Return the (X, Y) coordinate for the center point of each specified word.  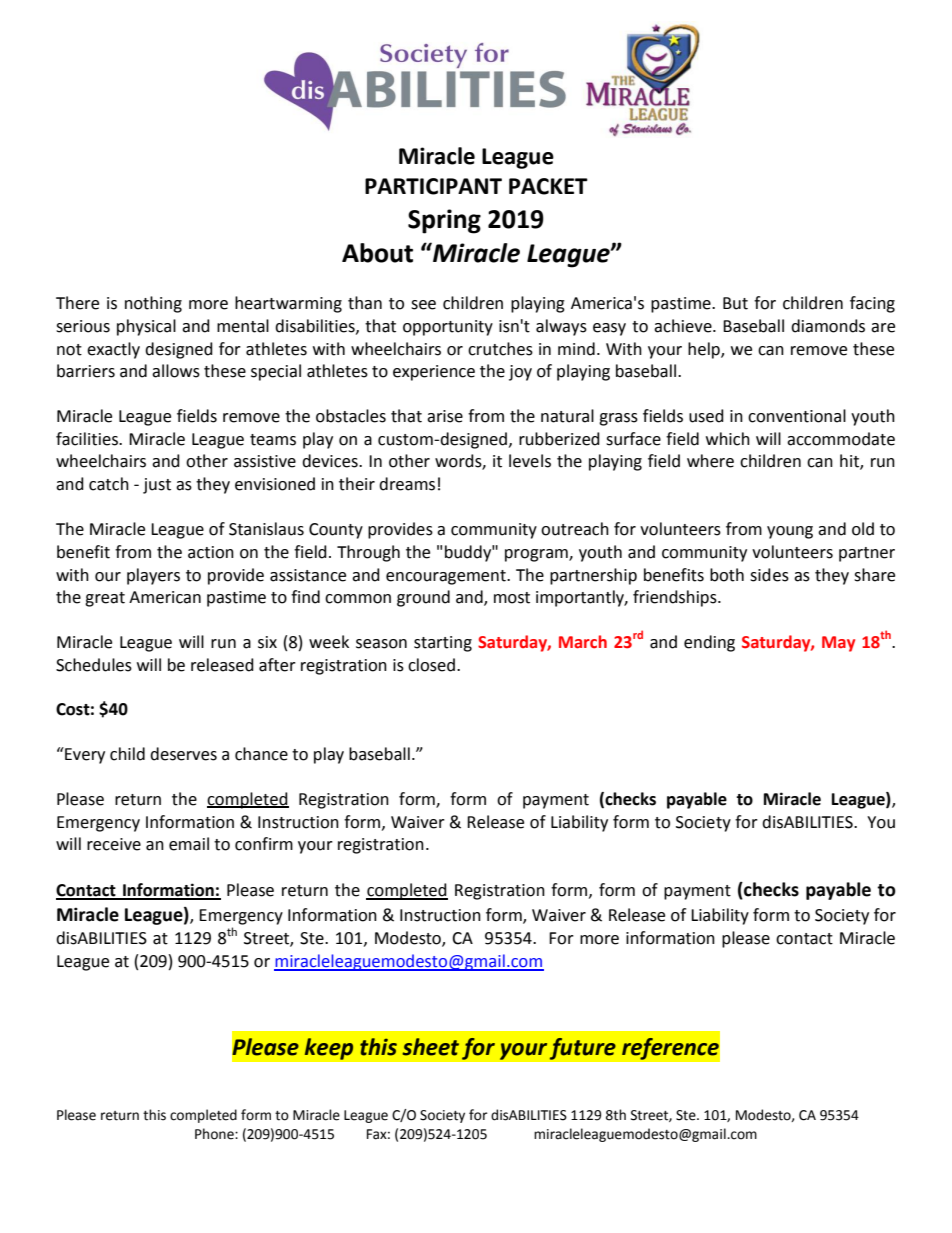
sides (769, 575)
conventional (797, 416)
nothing (153, 304)
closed (431, 665)
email (189, 844)
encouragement (447, 577)
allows (176, 371)
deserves (183, 754)
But (735, 303)
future (582, 1048)
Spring (444, 221)
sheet (430, 1047)
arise (445, 416)
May (838, 644)
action (211, 552)
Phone (215, 1134)
